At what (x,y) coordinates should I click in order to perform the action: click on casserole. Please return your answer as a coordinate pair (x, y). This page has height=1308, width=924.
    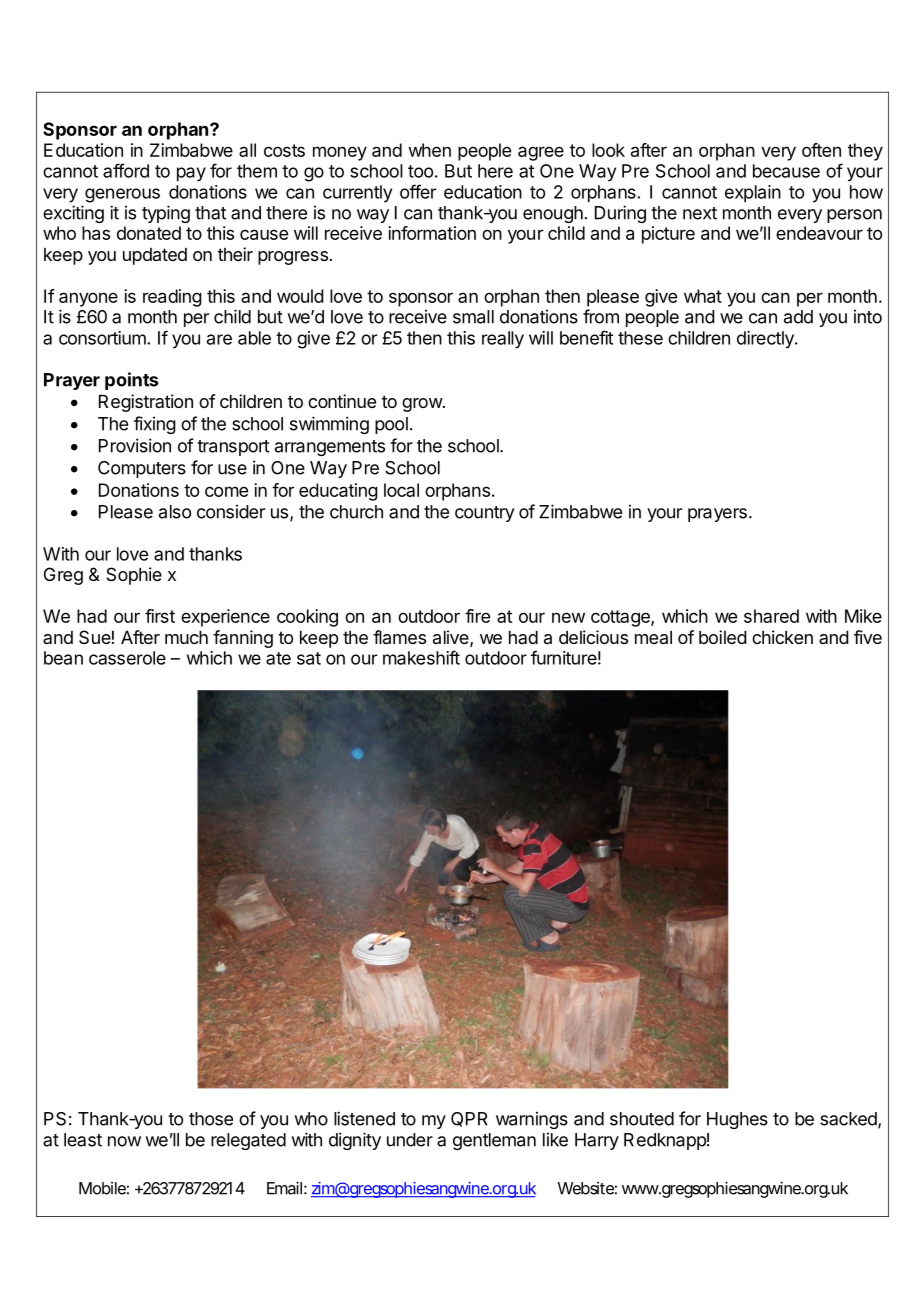
    Looking at the image, I should click on (127, 658).
